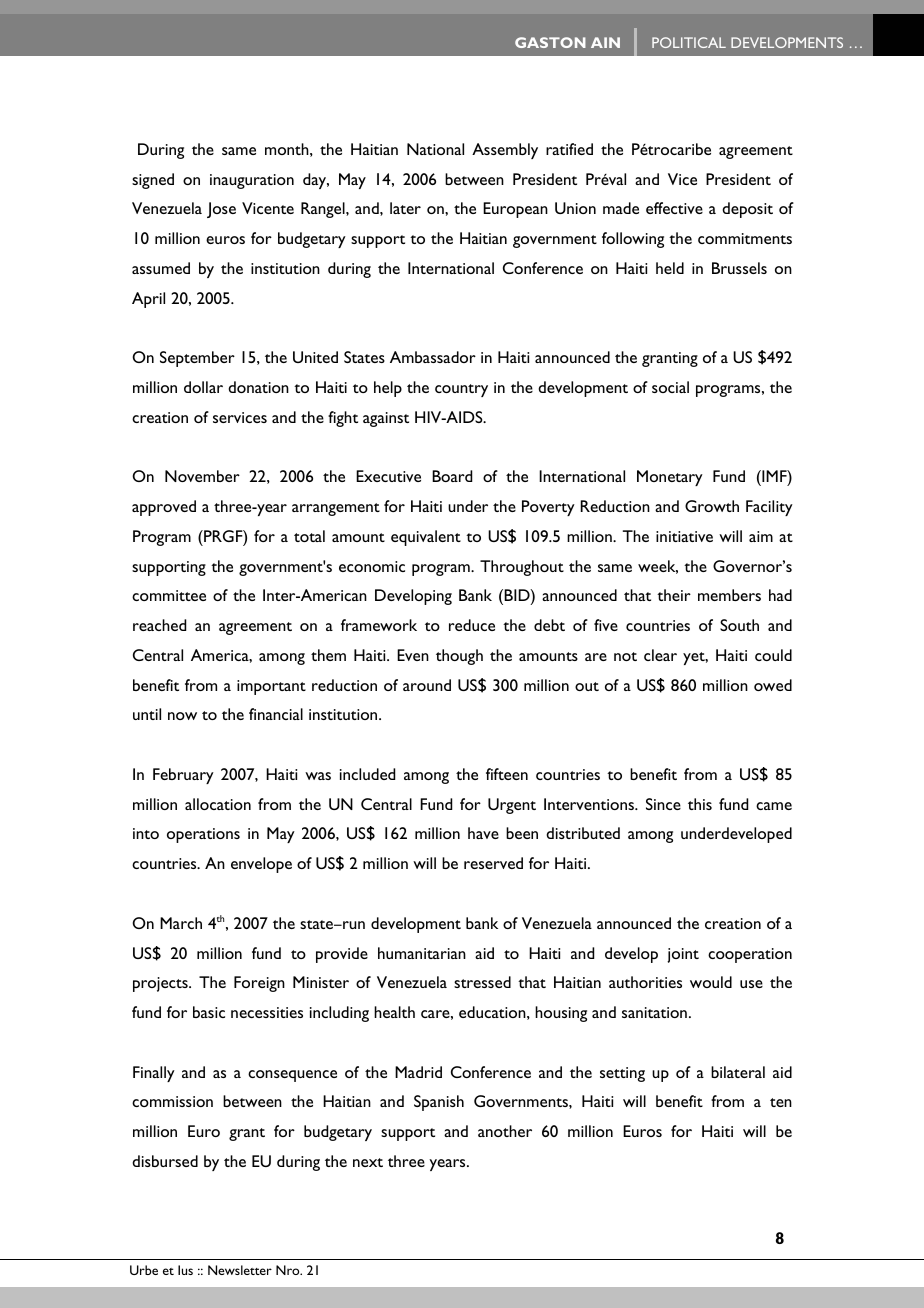 The image size is (924, 1308). Describe the element at coordinates (781, 1102) in the screenshot. I see `ten` at that location.
